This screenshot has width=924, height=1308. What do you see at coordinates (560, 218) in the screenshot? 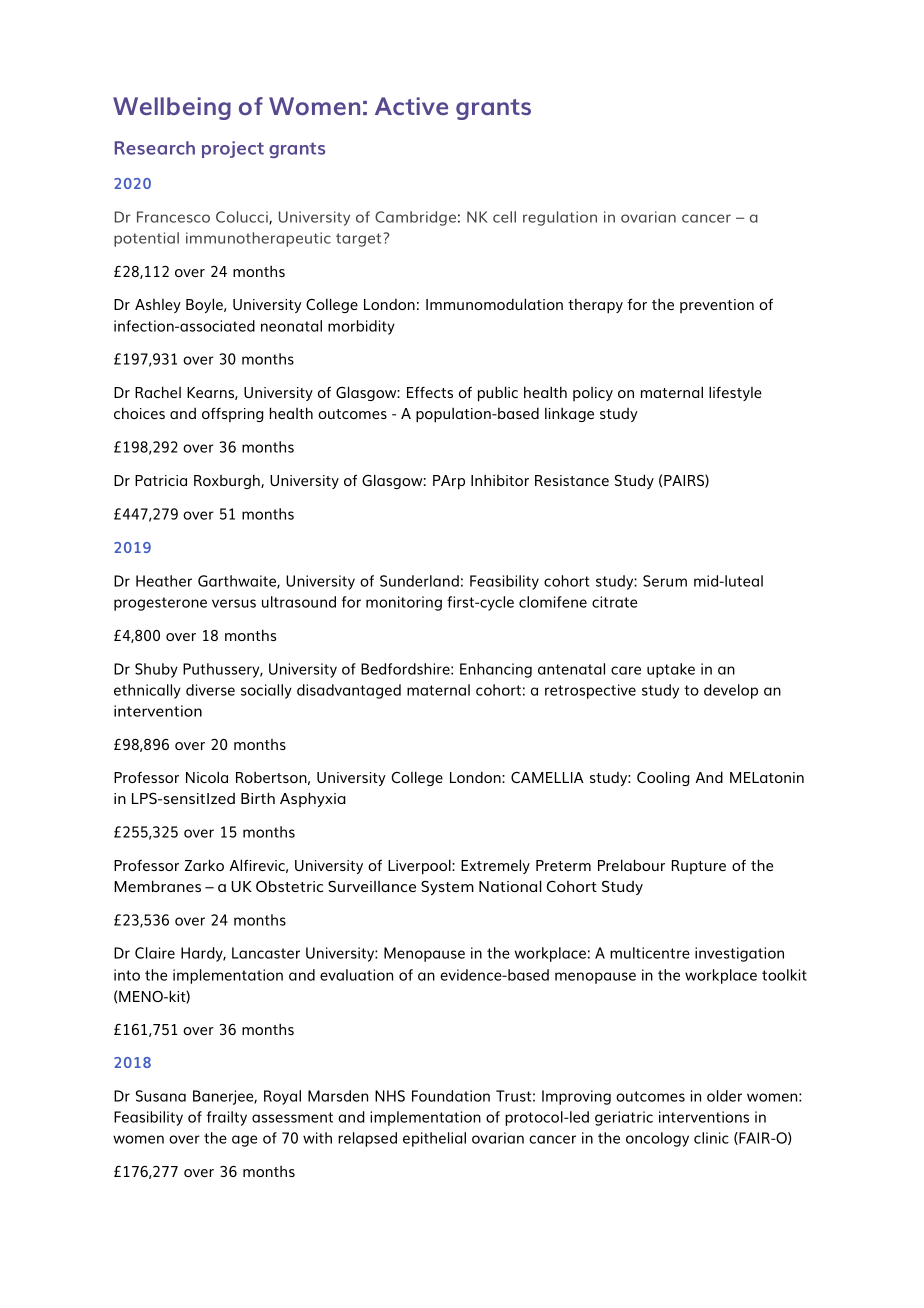
I see `regulation` at bounding box center [560, 218].
